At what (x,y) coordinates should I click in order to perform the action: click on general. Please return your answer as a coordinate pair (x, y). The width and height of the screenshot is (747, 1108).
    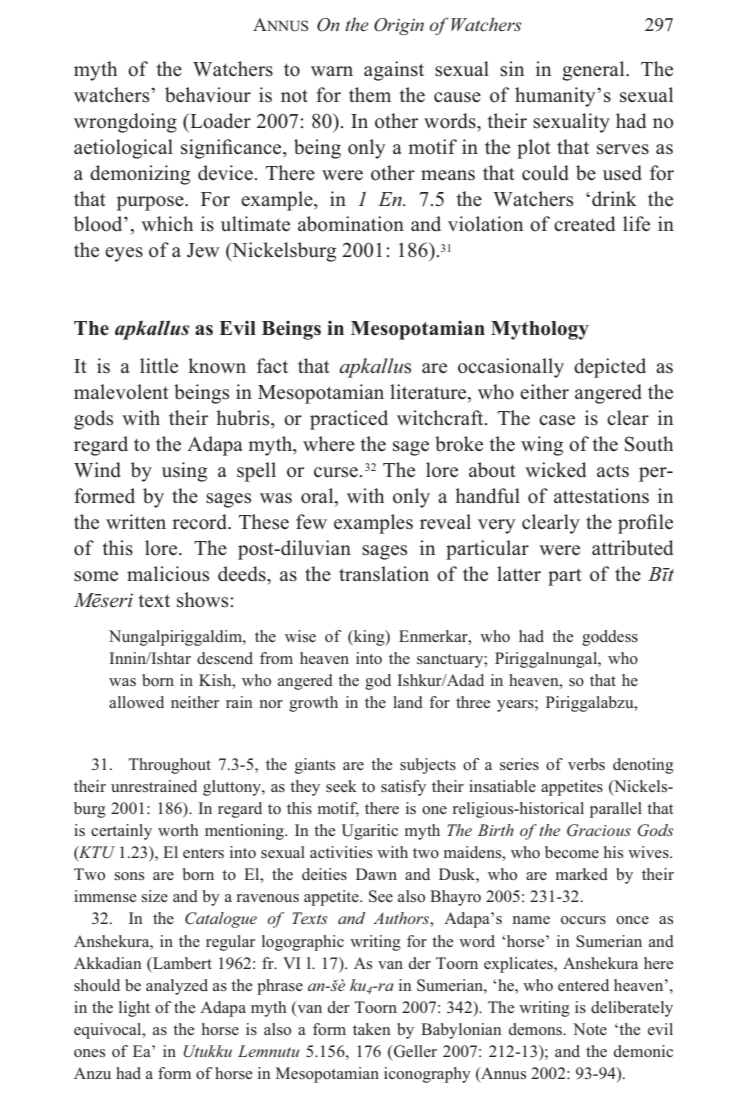
    Looking at the image, I should click on (594, 71).
